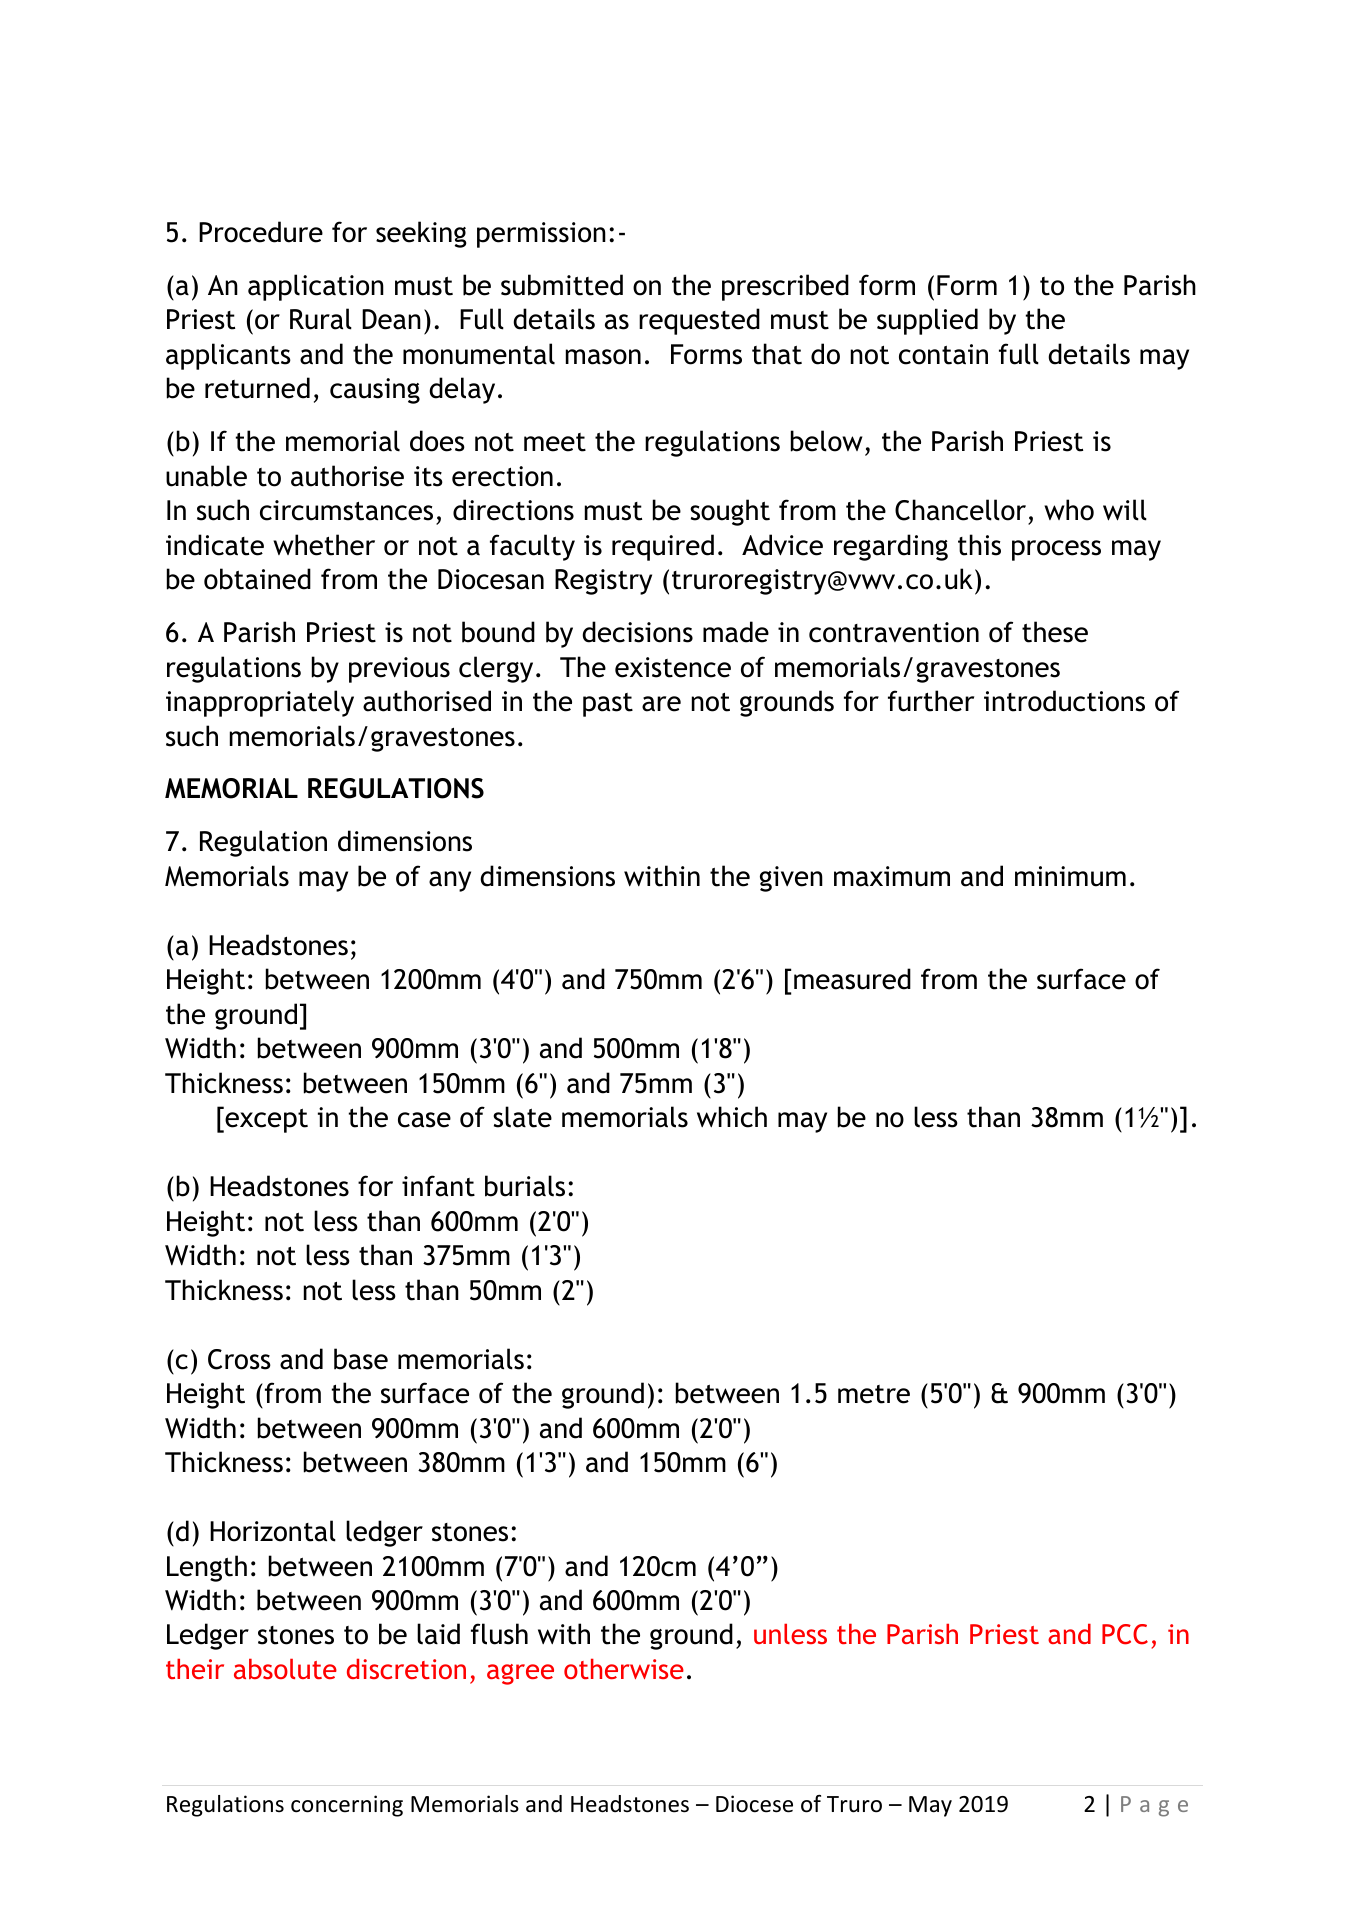  I want to click on requested, so click(699, 321).
